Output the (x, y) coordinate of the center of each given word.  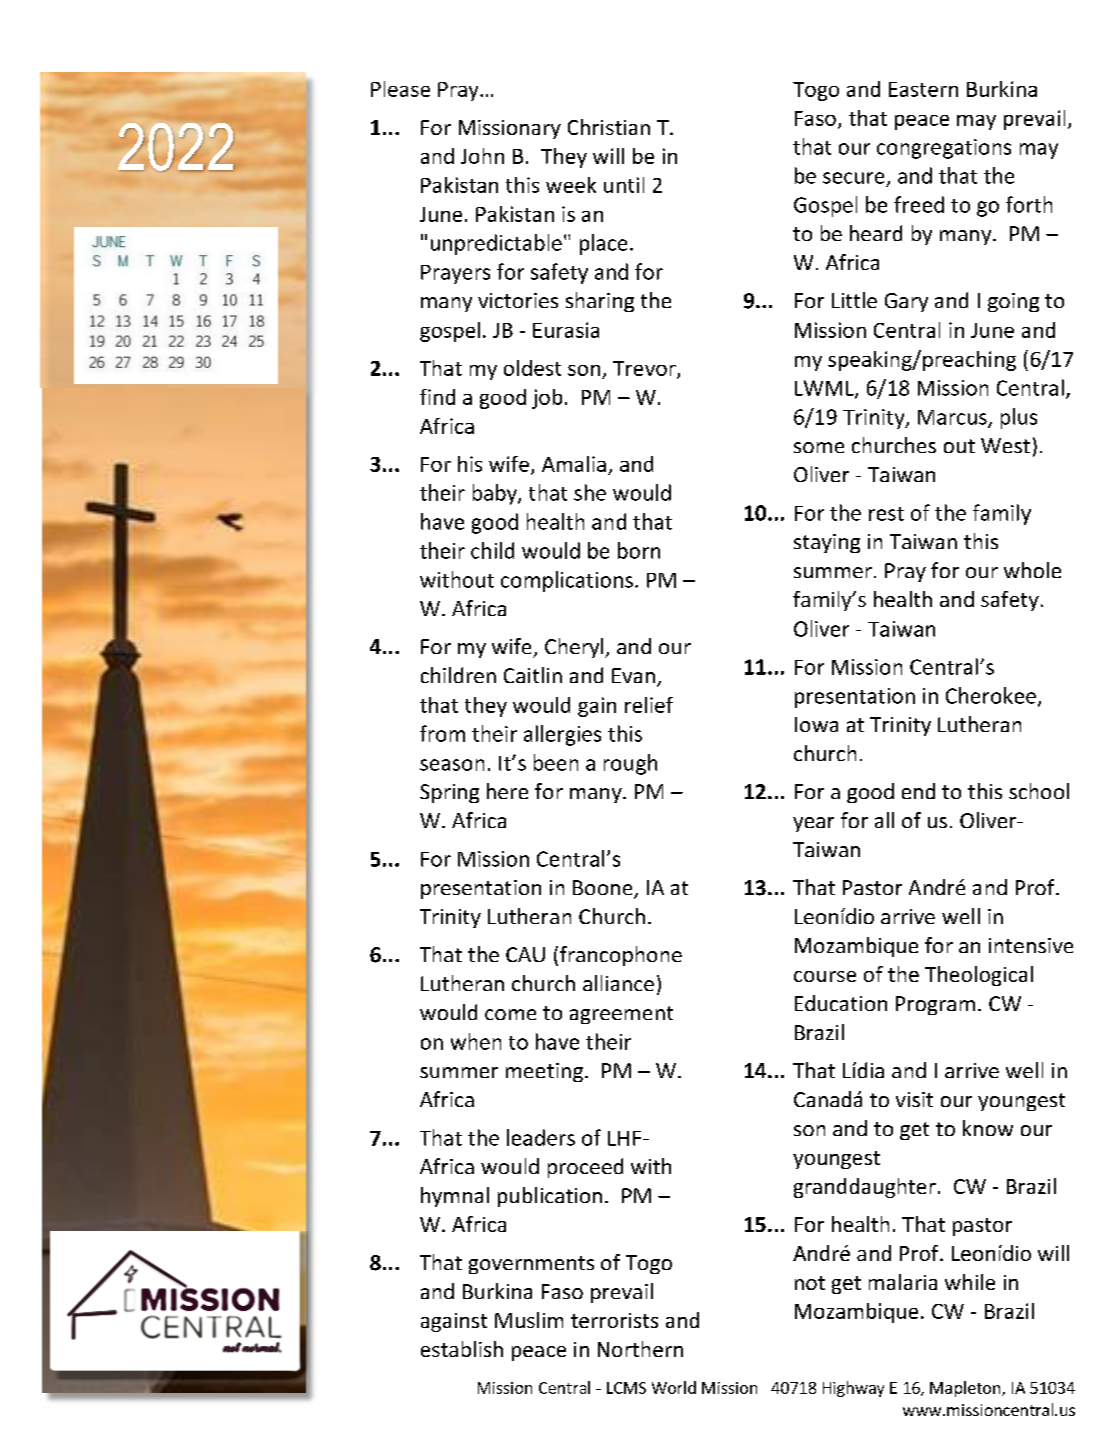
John (482, 156)
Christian (609, 127)
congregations (944, 149)
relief (649, 705)
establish (462, 1349)
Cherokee (991, 695)
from (442, 733)
